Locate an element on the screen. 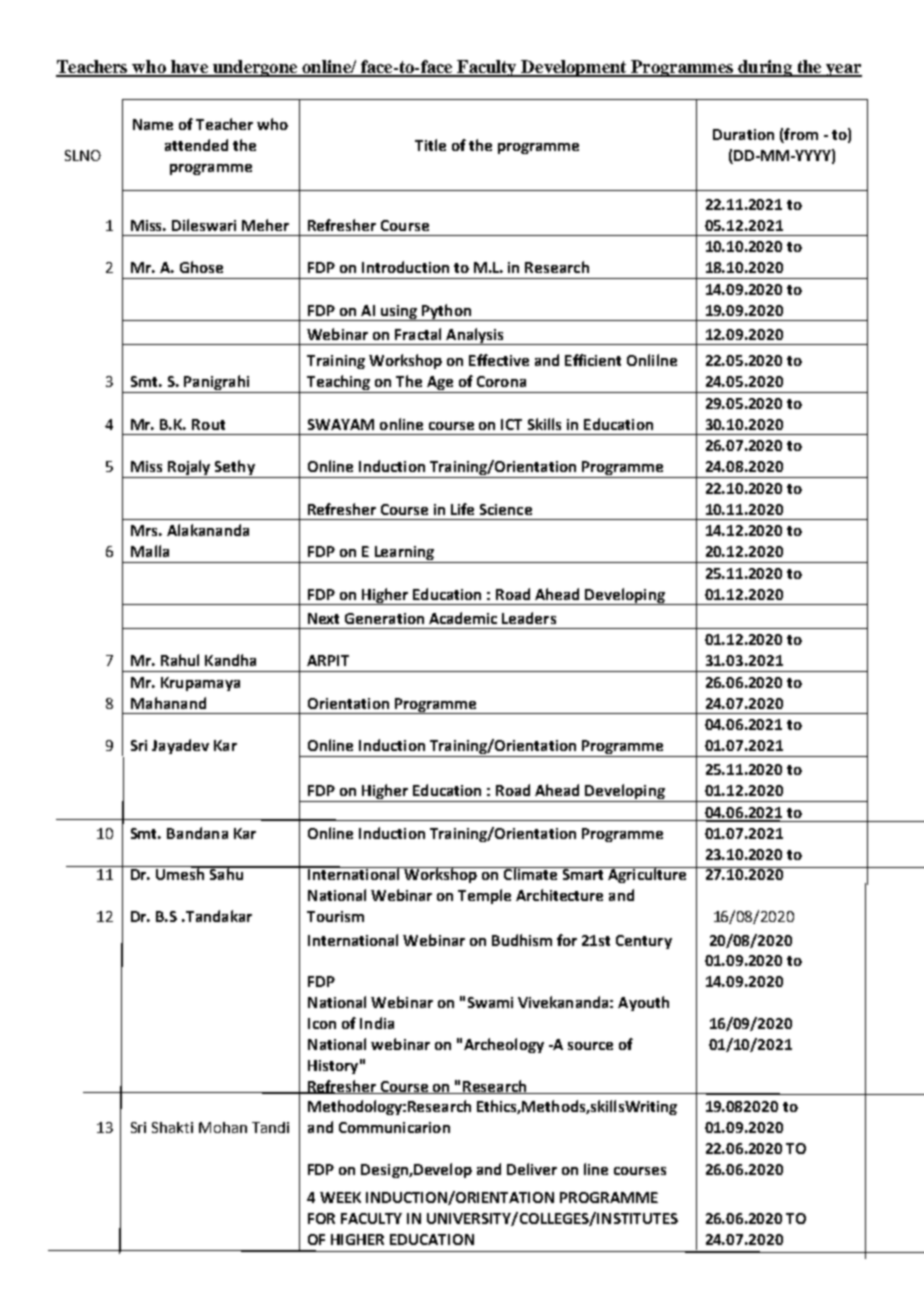  during is located at coordinates (765, 68).
